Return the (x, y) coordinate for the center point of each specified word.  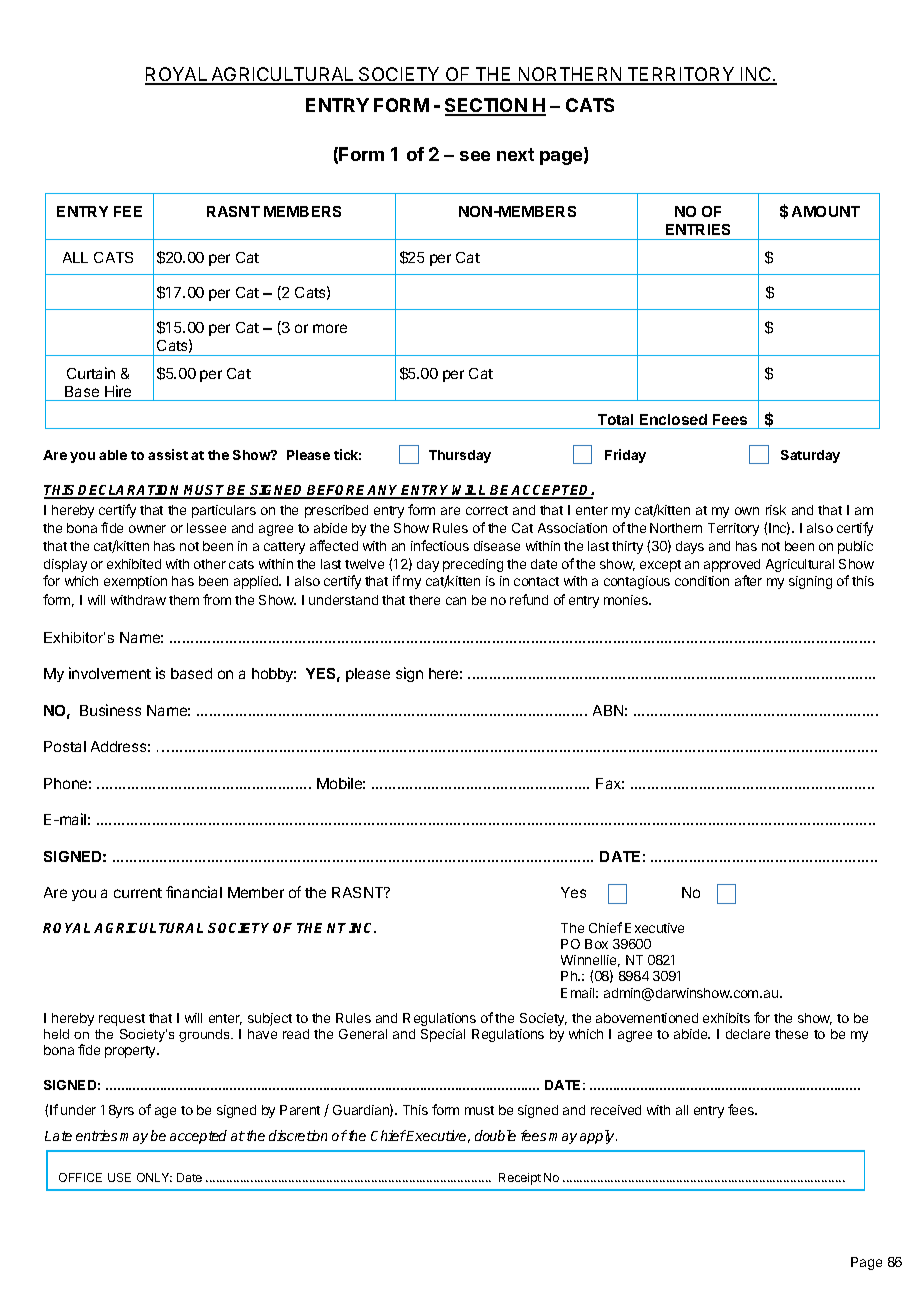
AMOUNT (826, 211)
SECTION (487, 106)
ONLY (154, 1177)
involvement (110, 673)
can (456, 601)
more (330, 328)
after (748, 580)
